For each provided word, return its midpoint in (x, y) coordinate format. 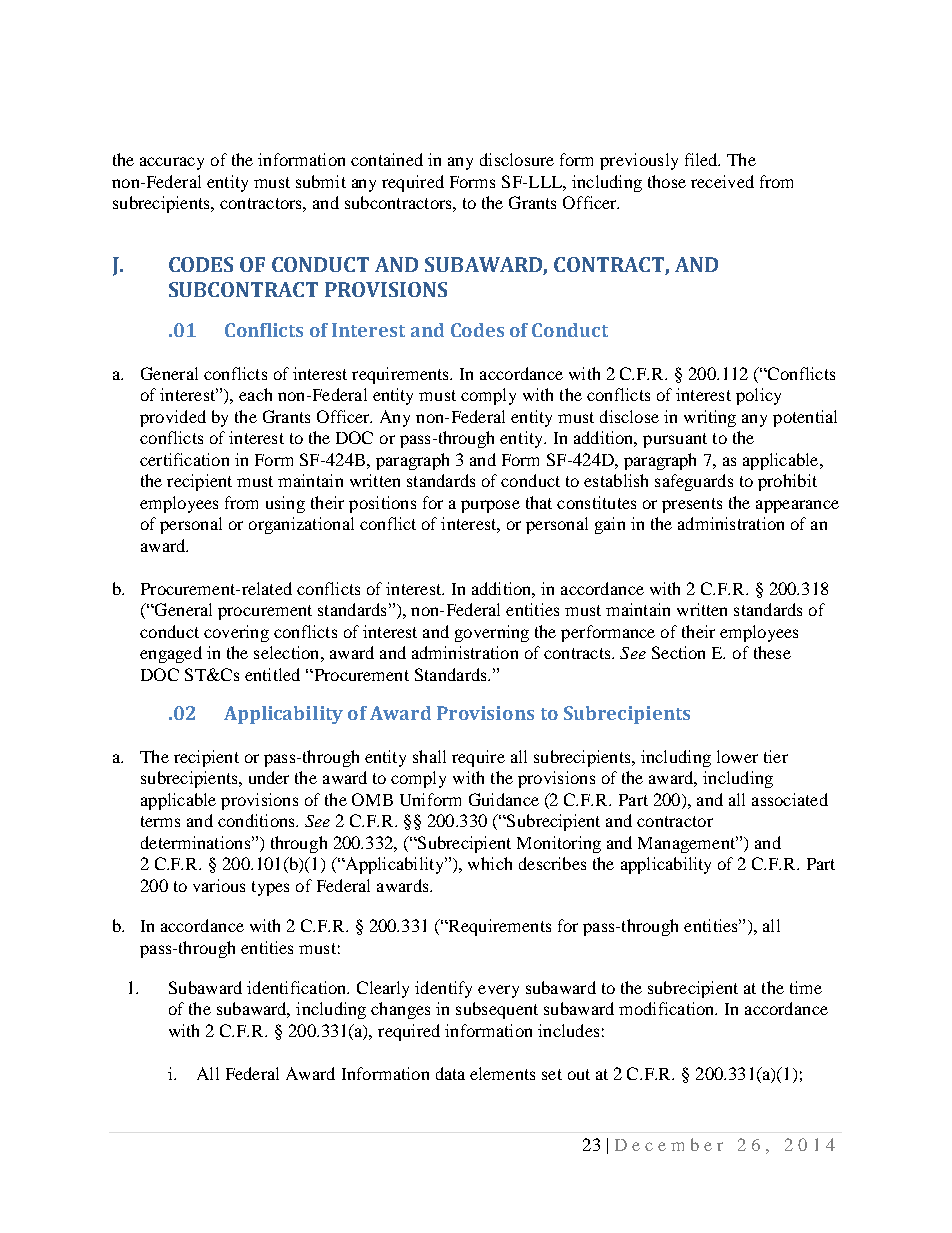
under (269, 777)
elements (502, 1073)
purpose (490, 506)
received (722, 181)
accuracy (172, 163)
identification (298, 987)
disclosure (517, 159)
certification (184, 459)
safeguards (694, 482)
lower (737, 756)
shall (429, 756)
